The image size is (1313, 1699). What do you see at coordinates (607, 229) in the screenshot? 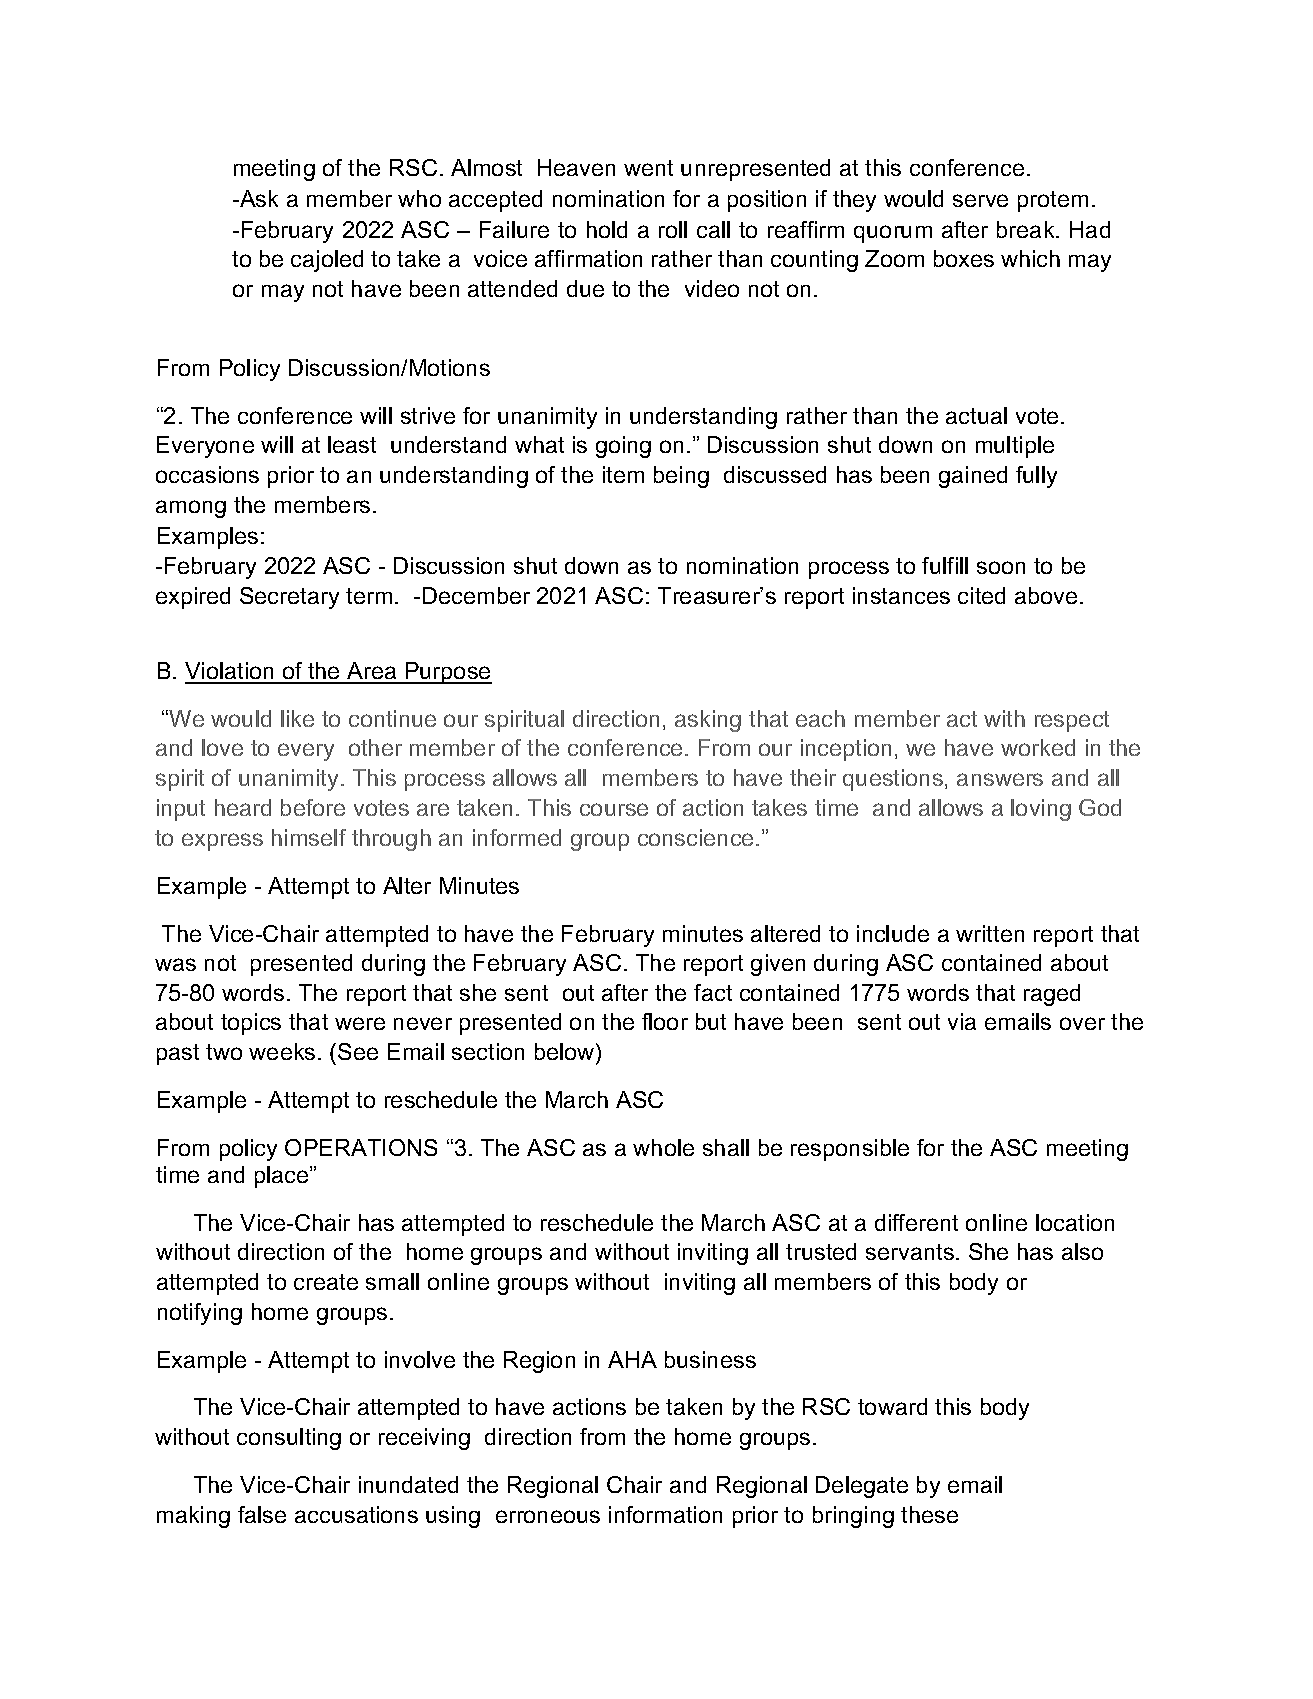
I see `hold` at bounding box center [607, 229].
